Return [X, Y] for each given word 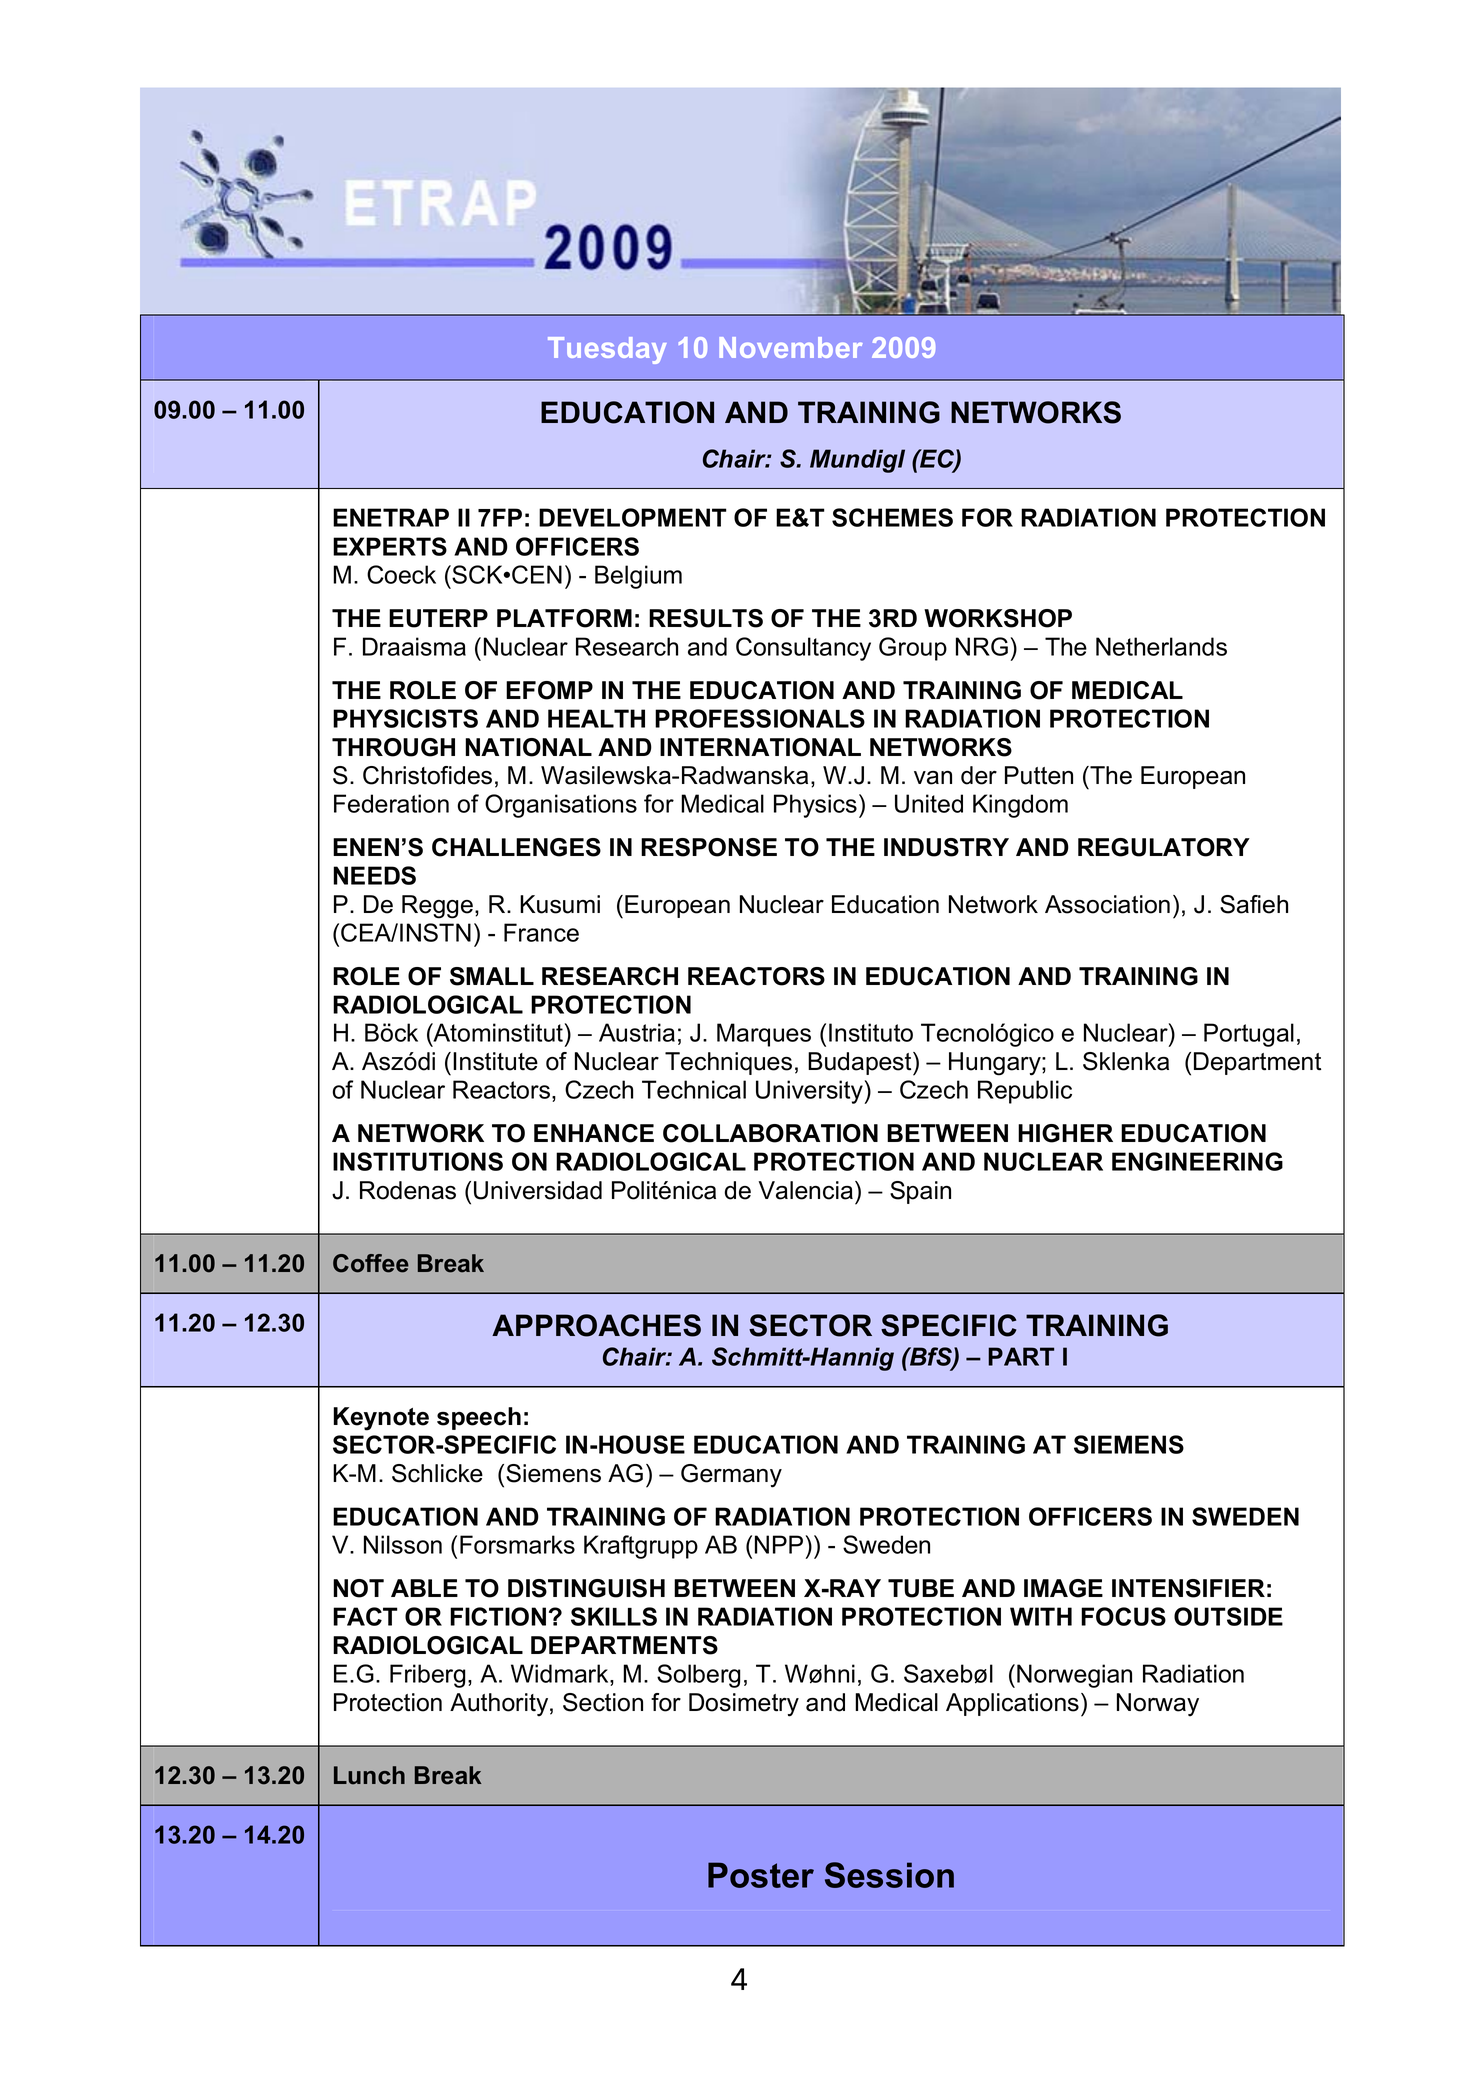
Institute [495, 1061]
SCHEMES [892, 517]
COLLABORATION [770, 1133]
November [791, 347]
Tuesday [607, 350]
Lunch [369, 1775]
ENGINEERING [1197, 1161]
